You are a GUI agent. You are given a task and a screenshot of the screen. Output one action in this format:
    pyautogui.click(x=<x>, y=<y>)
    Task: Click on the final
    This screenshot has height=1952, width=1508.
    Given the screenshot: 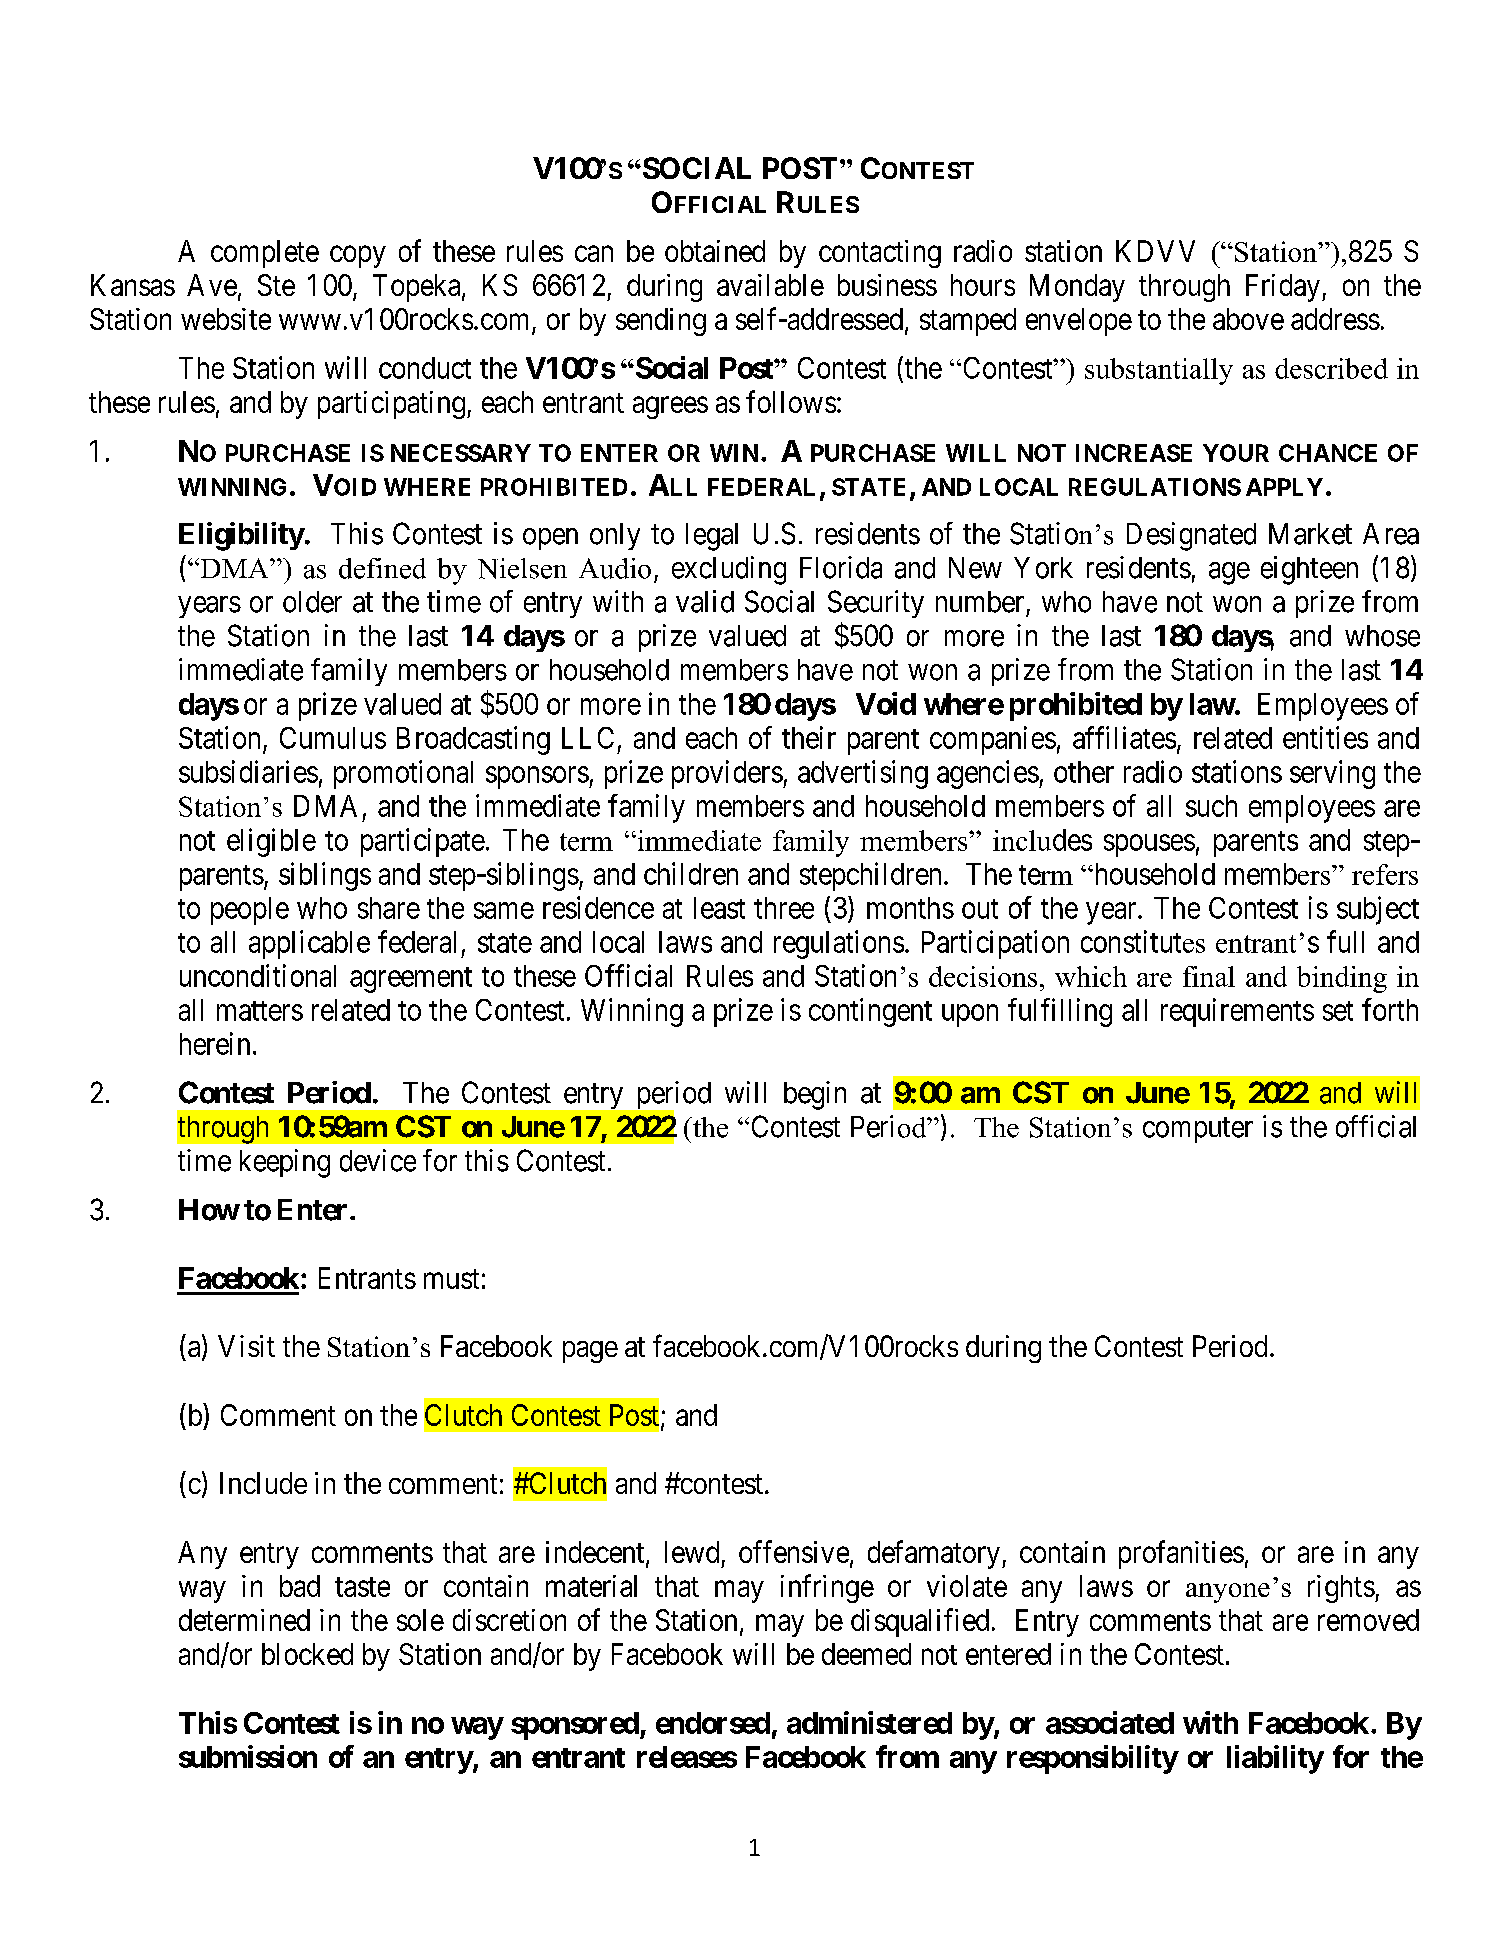 What is the action you would take?
    pyautogui.click(x=1209, y=976)
